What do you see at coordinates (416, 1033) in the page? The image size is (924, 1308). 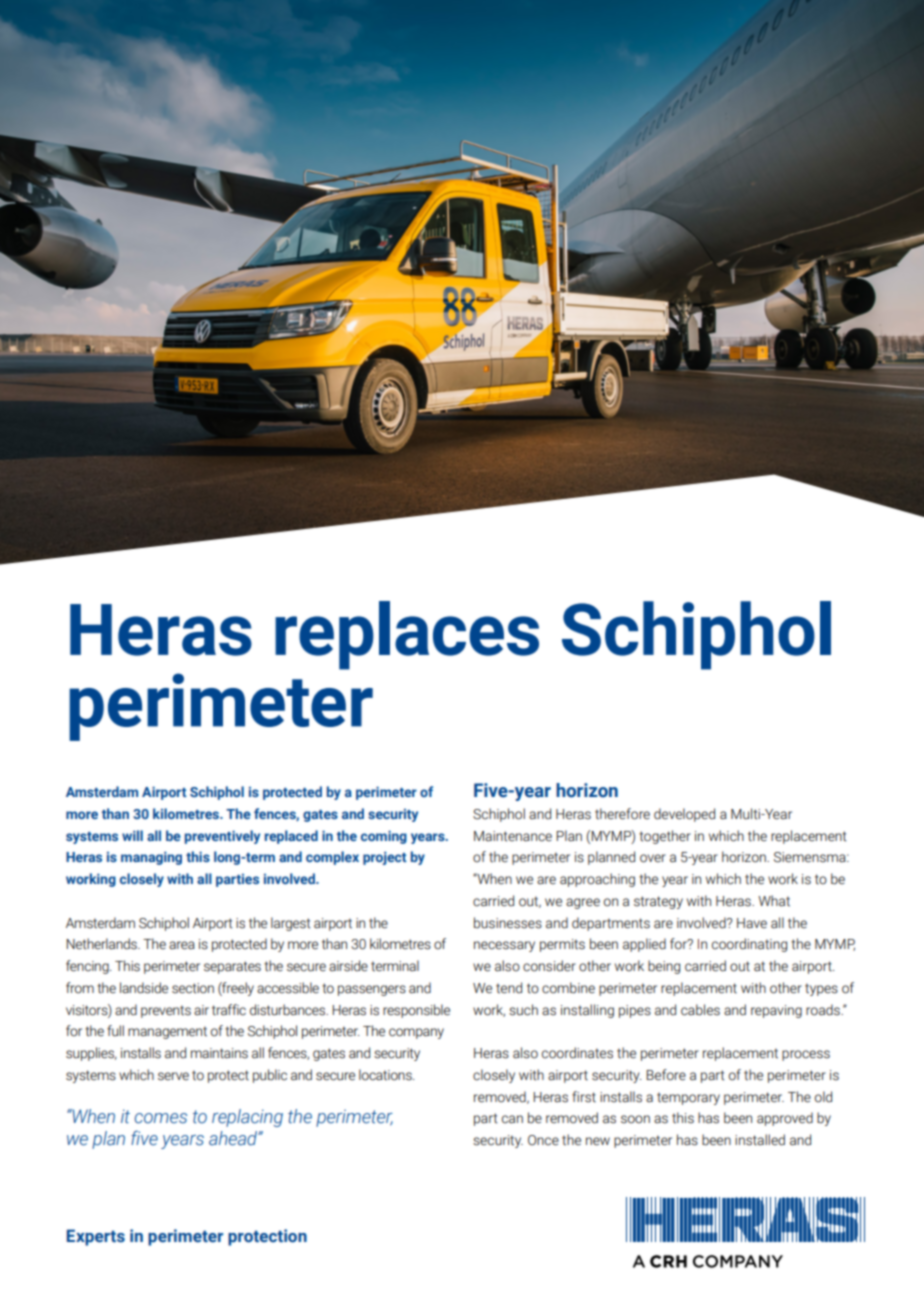 I see `company` at bounding box center [416, 1033].
